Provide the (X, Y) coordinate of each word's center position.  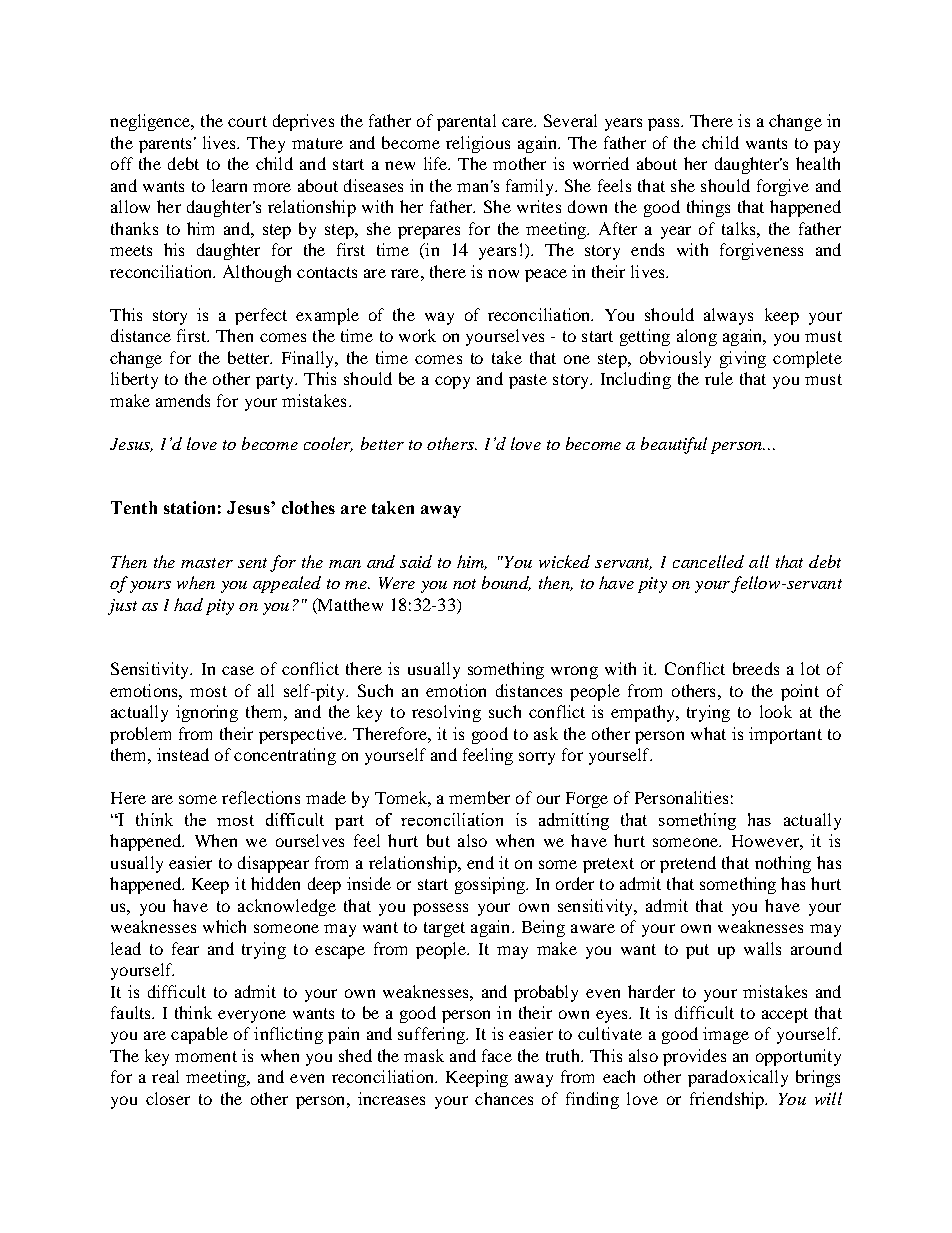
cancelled (708, 561)
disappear (273, 864)
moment (206, 1056)
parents (165, 145)
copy (452, 382)
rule (719, 378)
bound (506, 583)
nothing (783, 864)
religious (478, 144)
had (188, 604)
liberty (134, 380)
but (438, 840)
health (818, 163)
